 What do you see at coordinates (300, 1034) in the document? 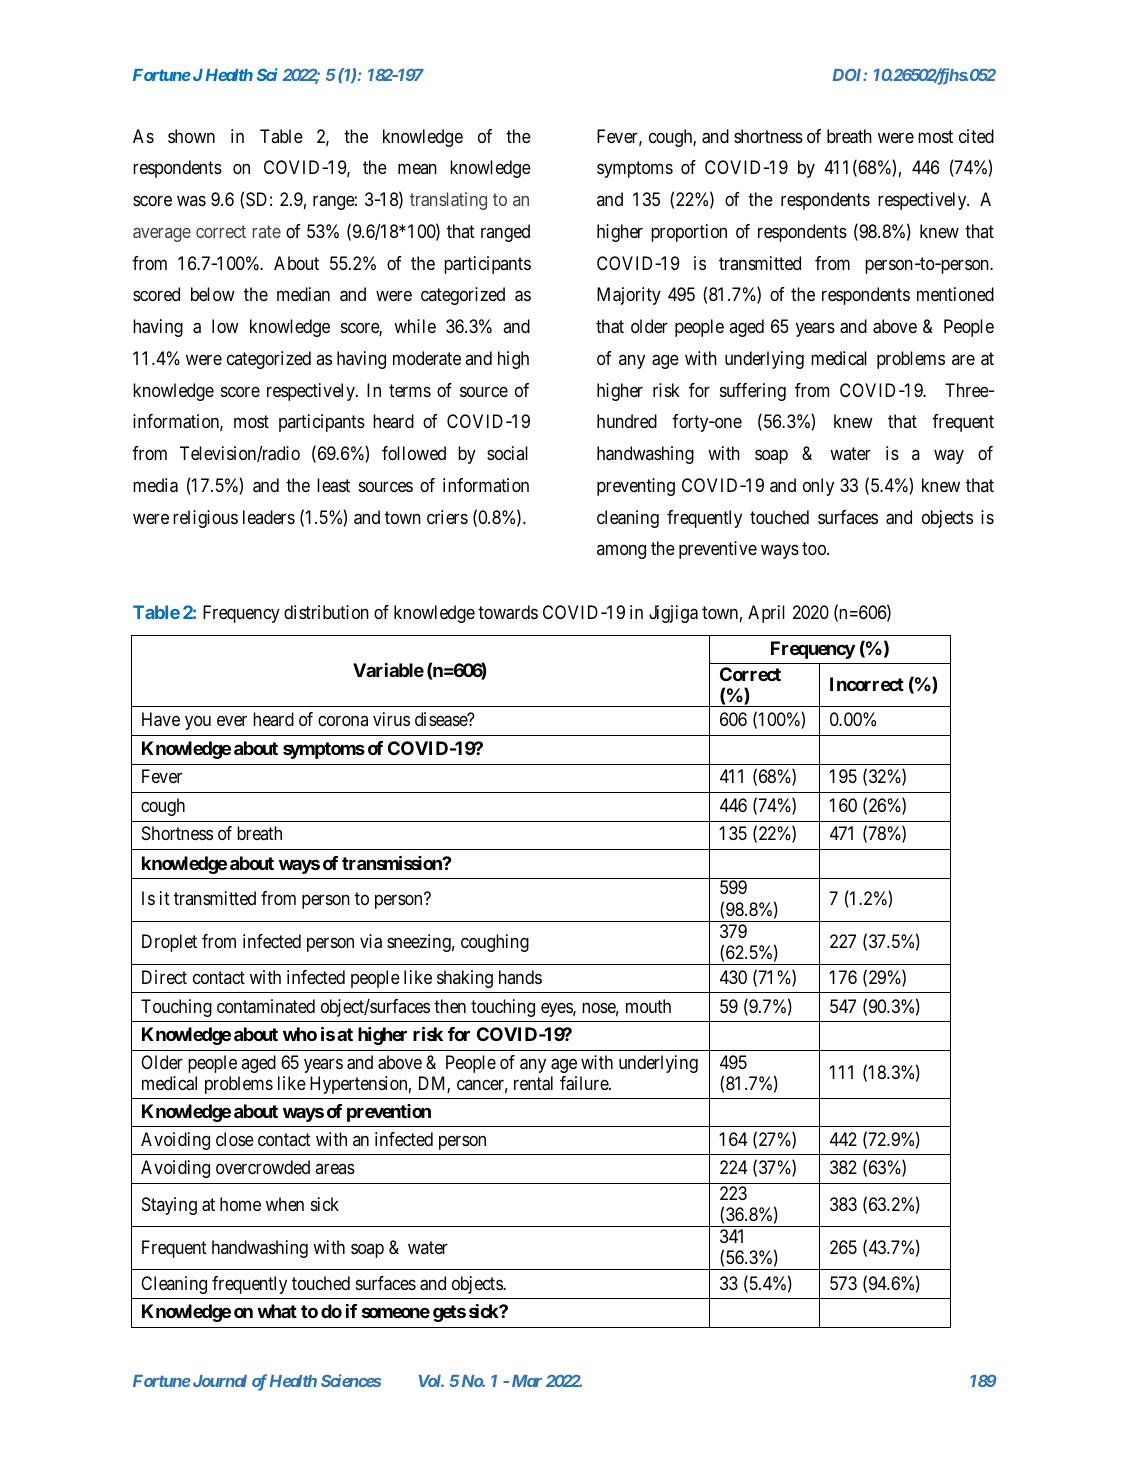
I see `who` at bounding box center [300, 1034].
